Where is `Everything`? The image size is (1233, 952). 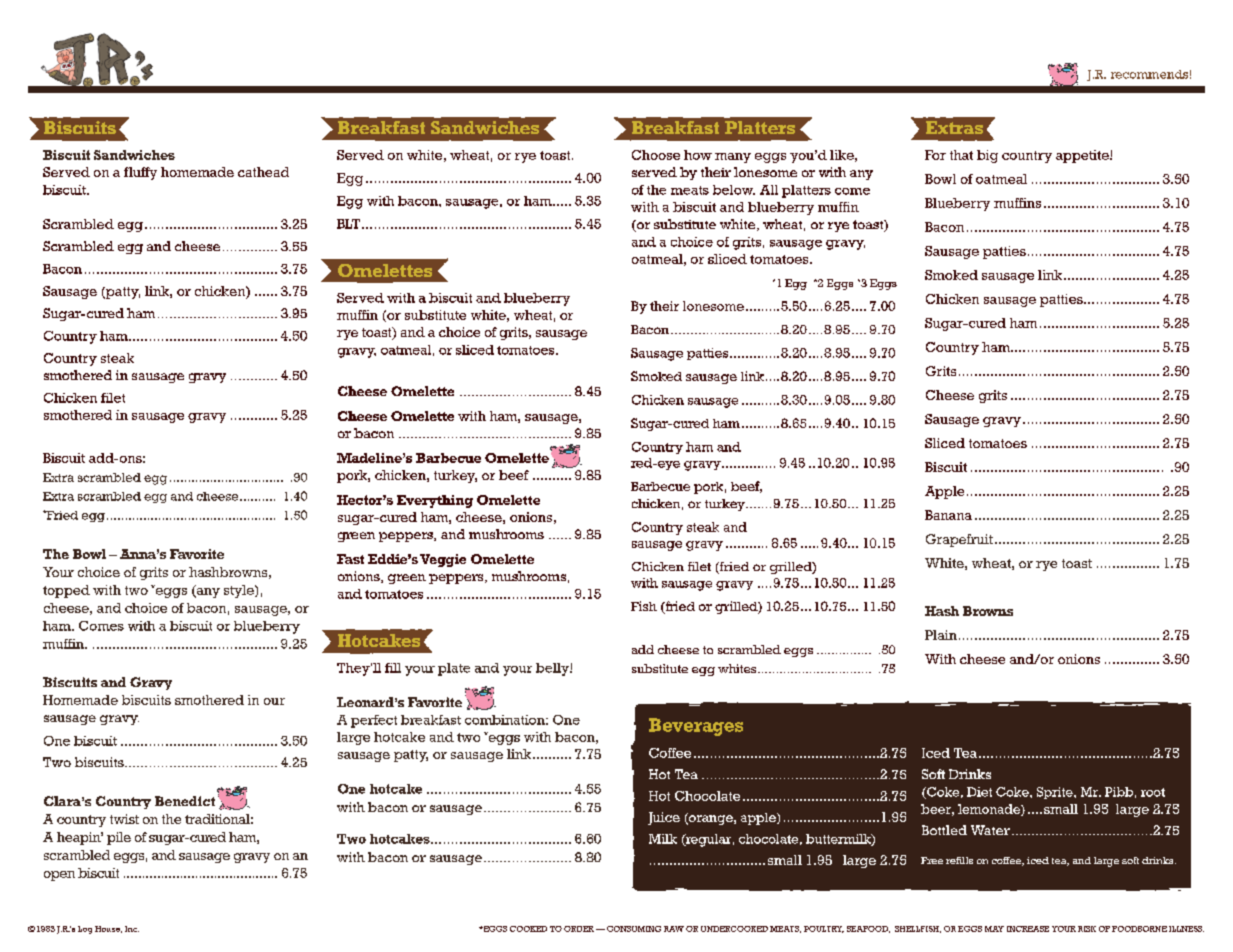
Everything is located at coordinates (435, 501).
